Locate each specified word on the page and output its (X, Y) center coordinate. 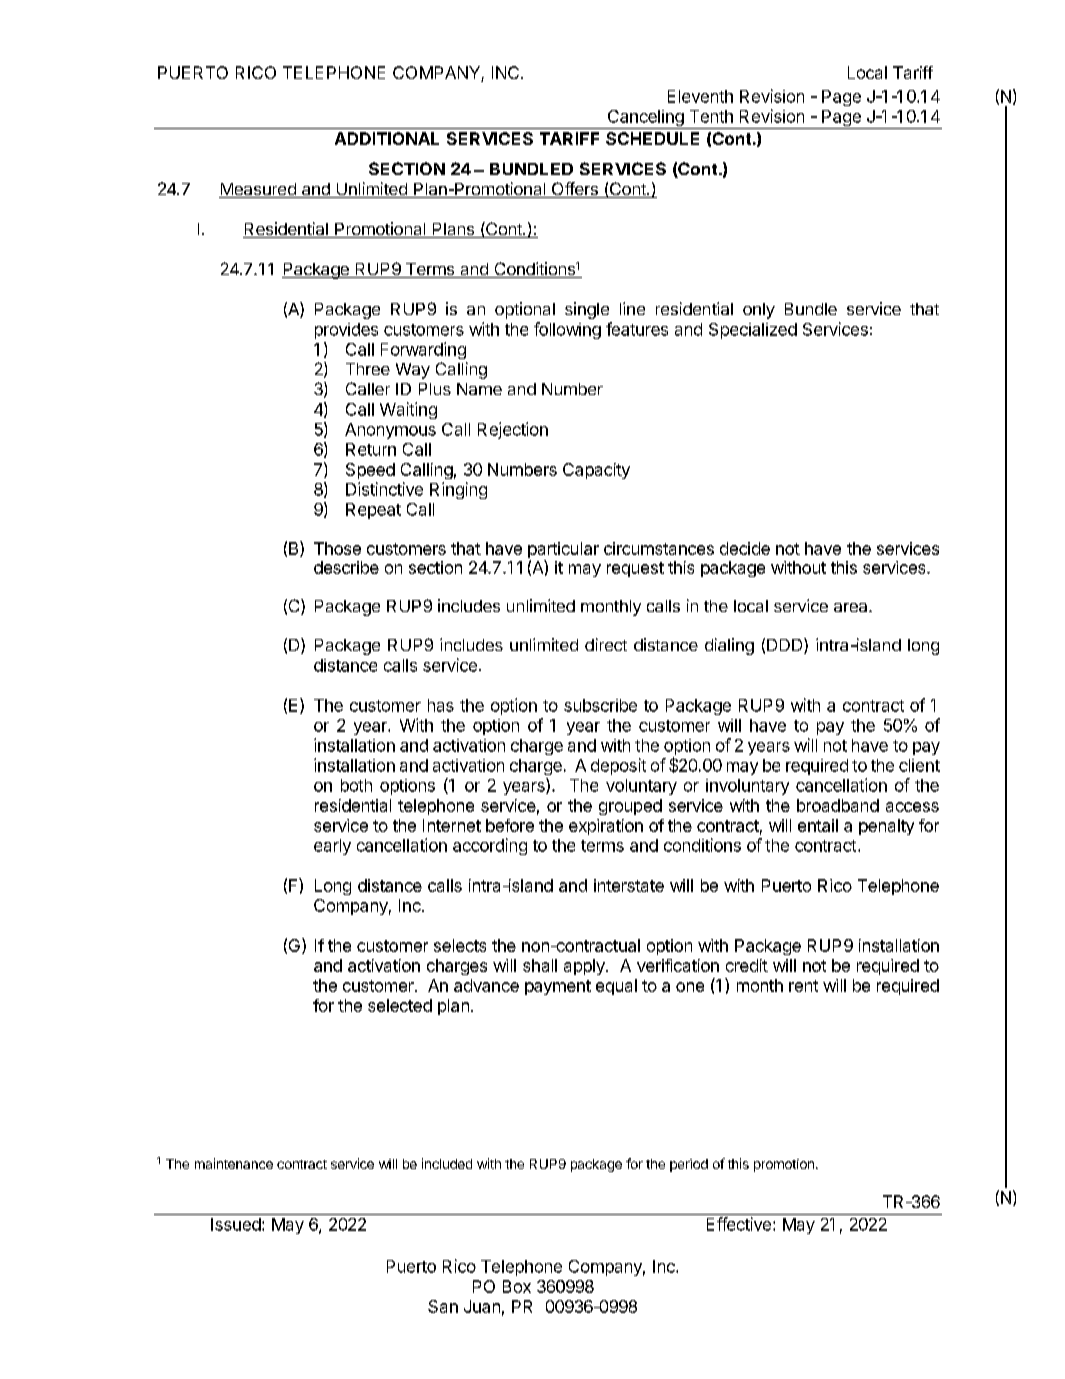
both (356, 785)
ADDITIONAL (387, 138)
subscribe (600, 705)
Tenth (711, 116)
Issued (236, 1224)
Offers (574, 190)
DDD (786, 646)
